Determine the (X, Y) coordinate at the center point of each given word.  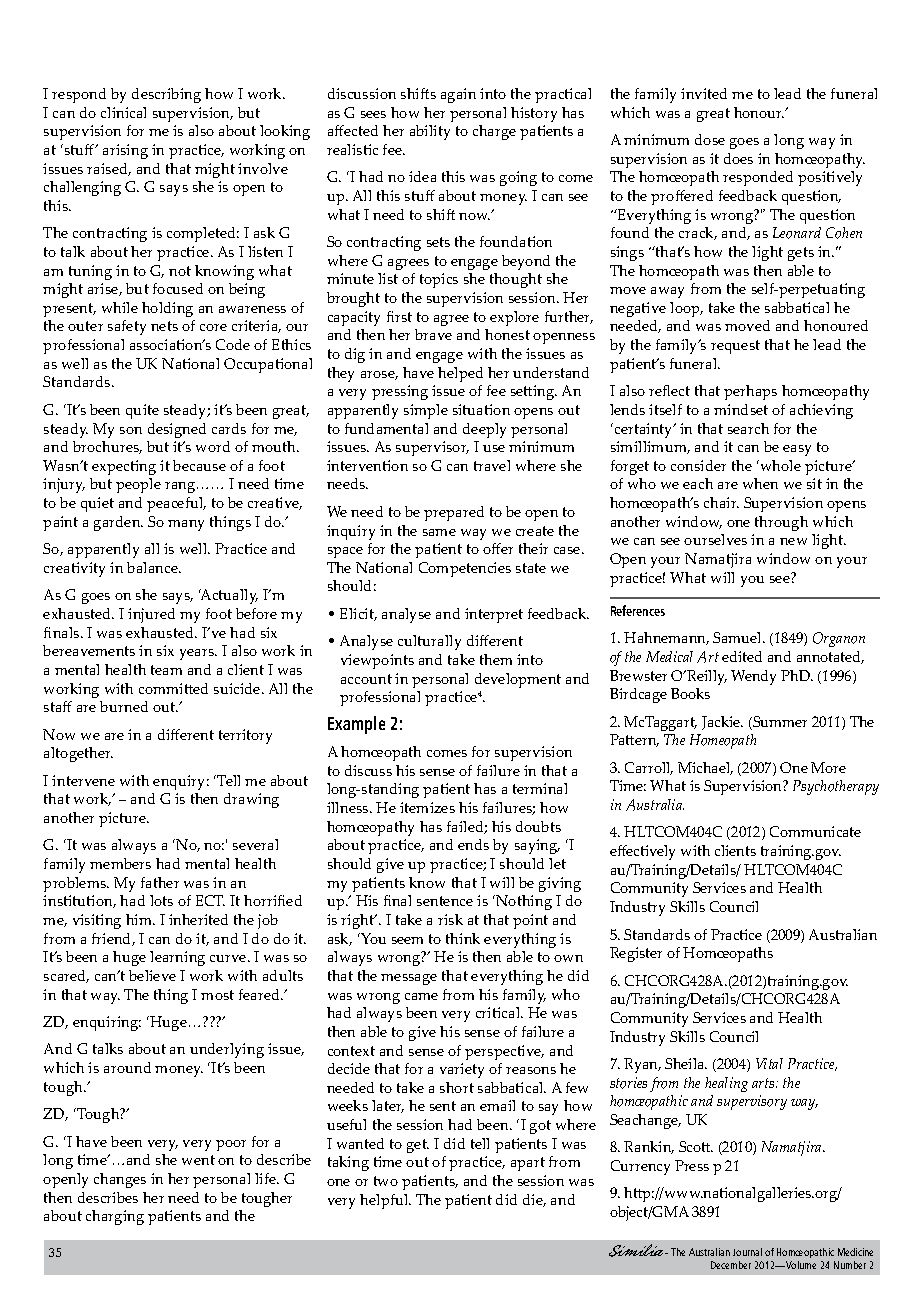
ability (430, 132)
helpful (385, 1201)
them (496, 659)
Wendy (753, 677)
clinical (123, 112)
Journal (747, 1252)
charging (115, 1217)
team (166, 670)
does (738, 158)
